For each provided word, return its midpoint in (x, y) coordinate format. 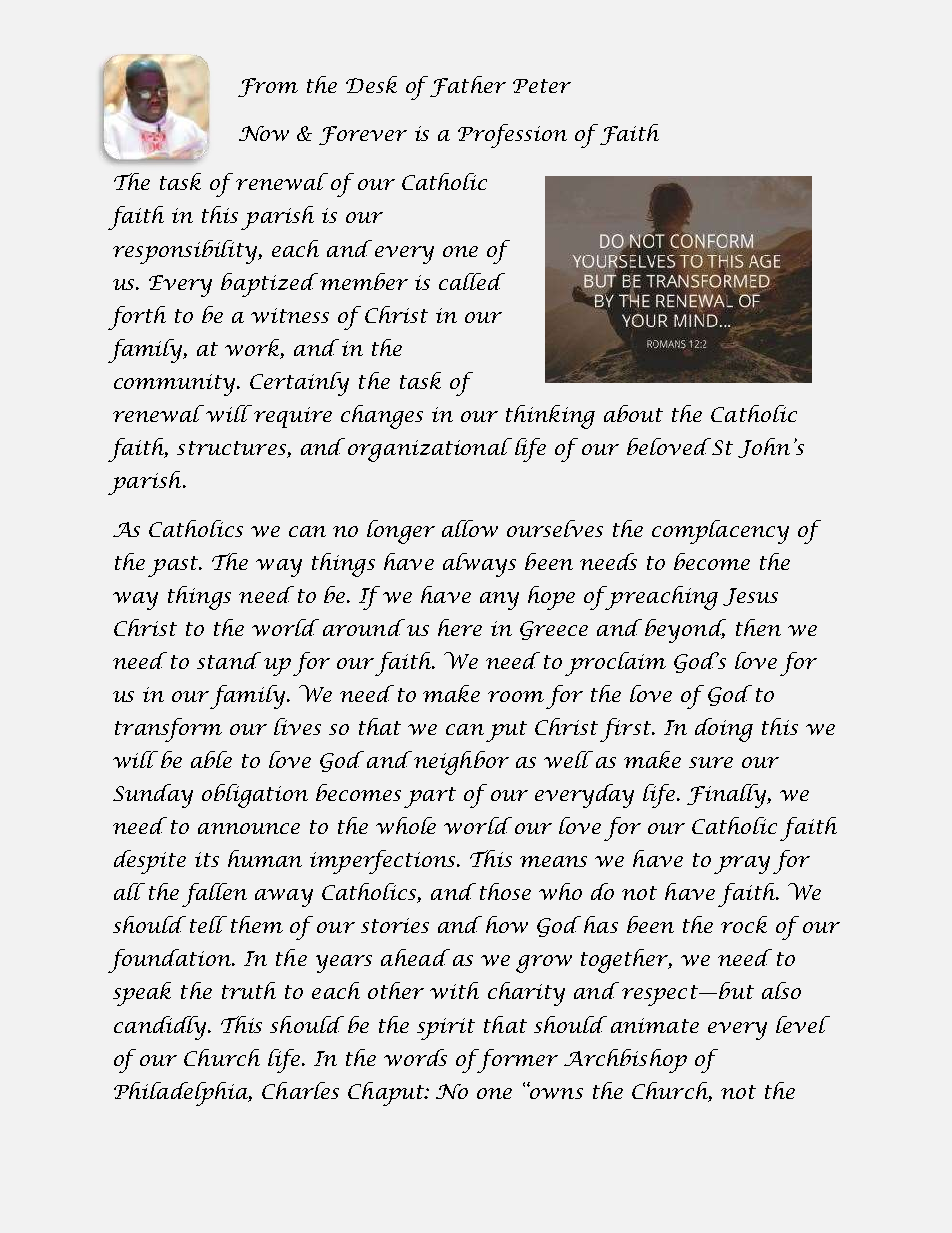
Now (264, 133)
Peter (542, 86)
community (176, 385)
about (633, 413)
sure (711, 762)
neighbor (461, 763)
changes (382, 417)
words (415, 1057)
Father (468, 86)
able (211, 759)
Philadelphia (183, 1094)
